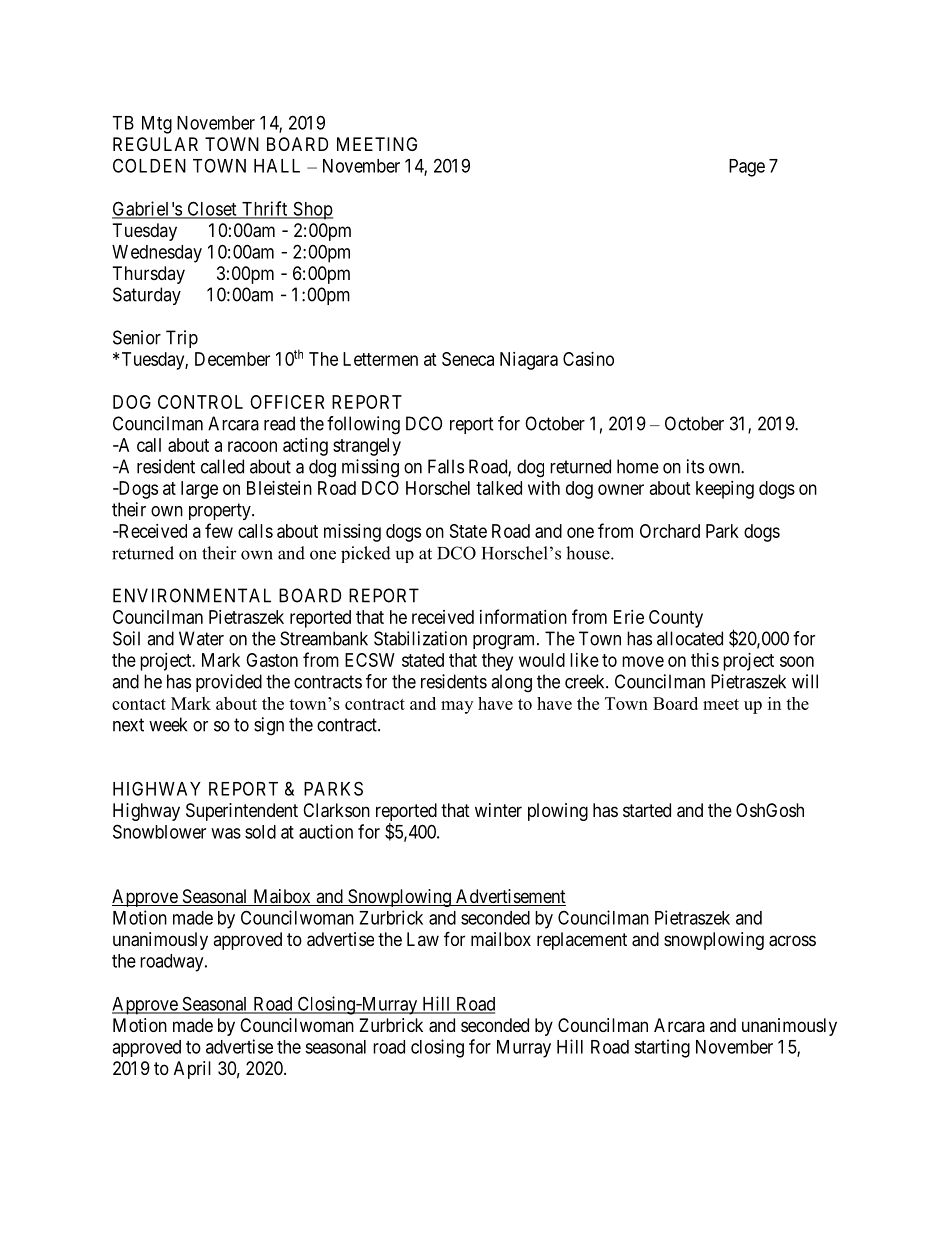 This screenshot has width=952, height=1233. I want to click on racoon, so click(252, 446).
